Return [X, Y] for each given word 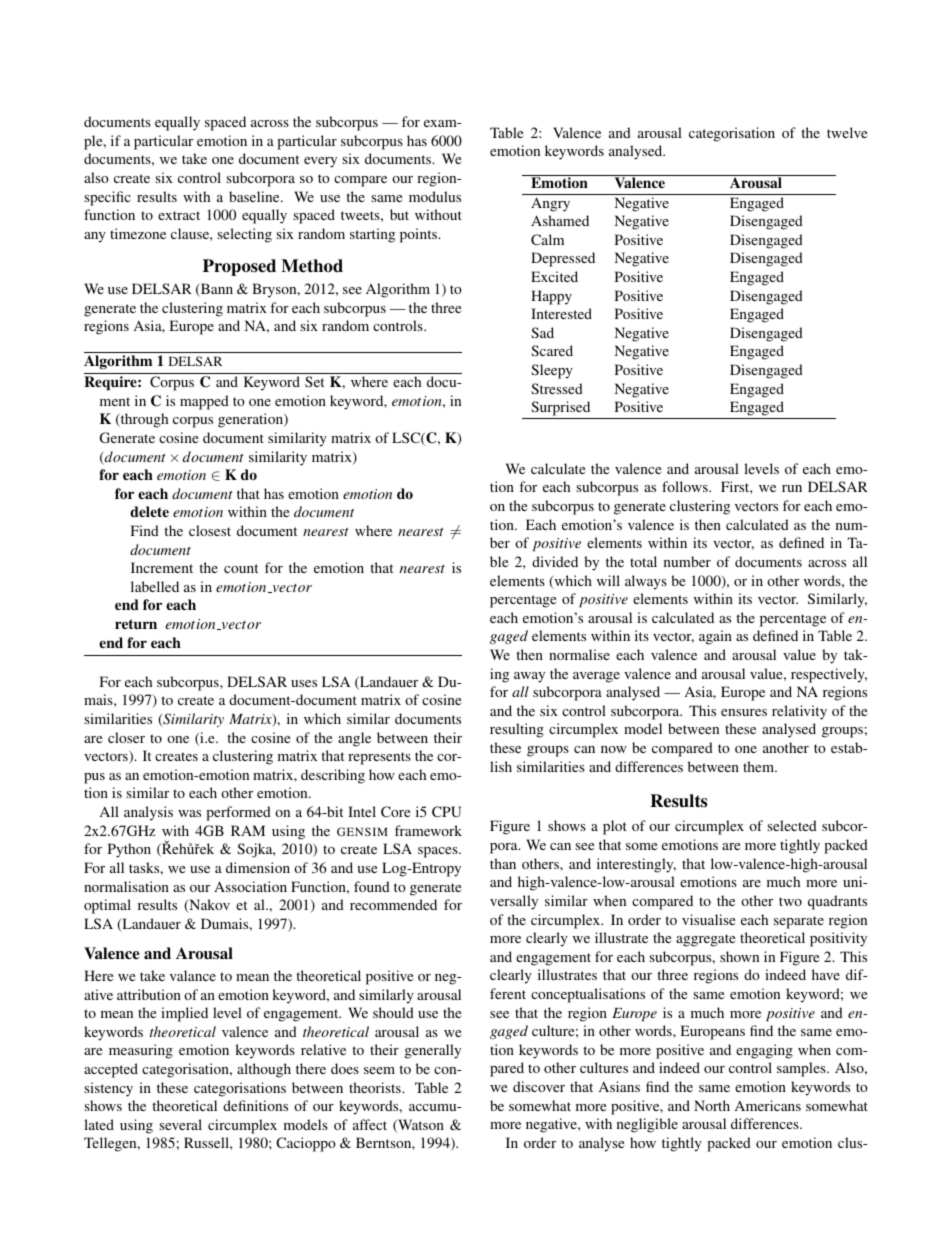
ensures [744, 712]
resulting [517, 730]
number [687, 561]
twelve [847, 132]
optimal [107, 906]
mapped [204, 402]
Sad [542, 332]
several [180, 1124]
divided [555, 561]
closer [126, 737]
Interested [561, 313]
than [503, 863]
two [790, 901]
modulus [435, 196]
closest [210, 530]
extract [179, 215]
